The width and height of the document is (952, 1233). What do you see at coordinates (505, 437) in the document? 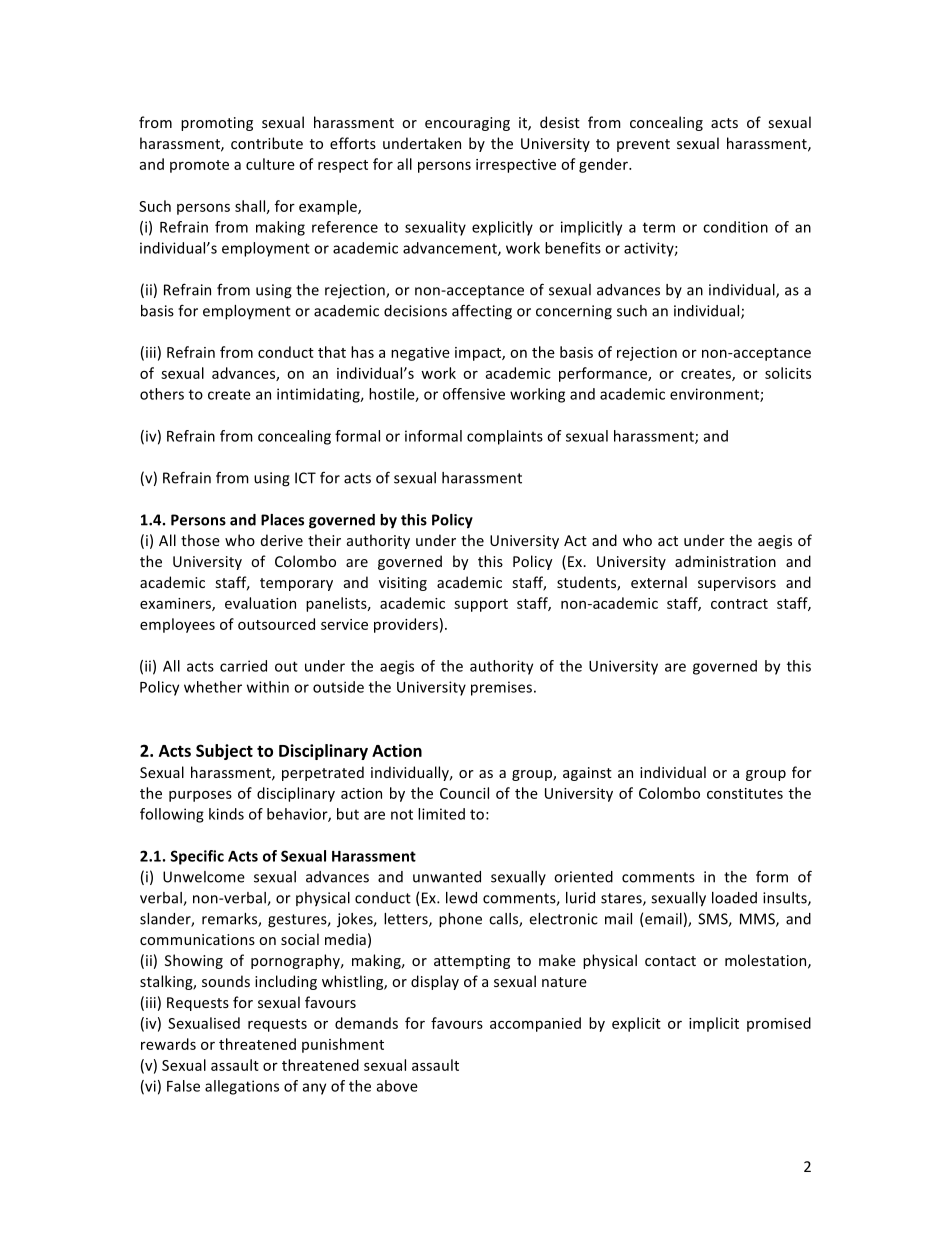
I see `complaints` at bounding box center [505, 437].
